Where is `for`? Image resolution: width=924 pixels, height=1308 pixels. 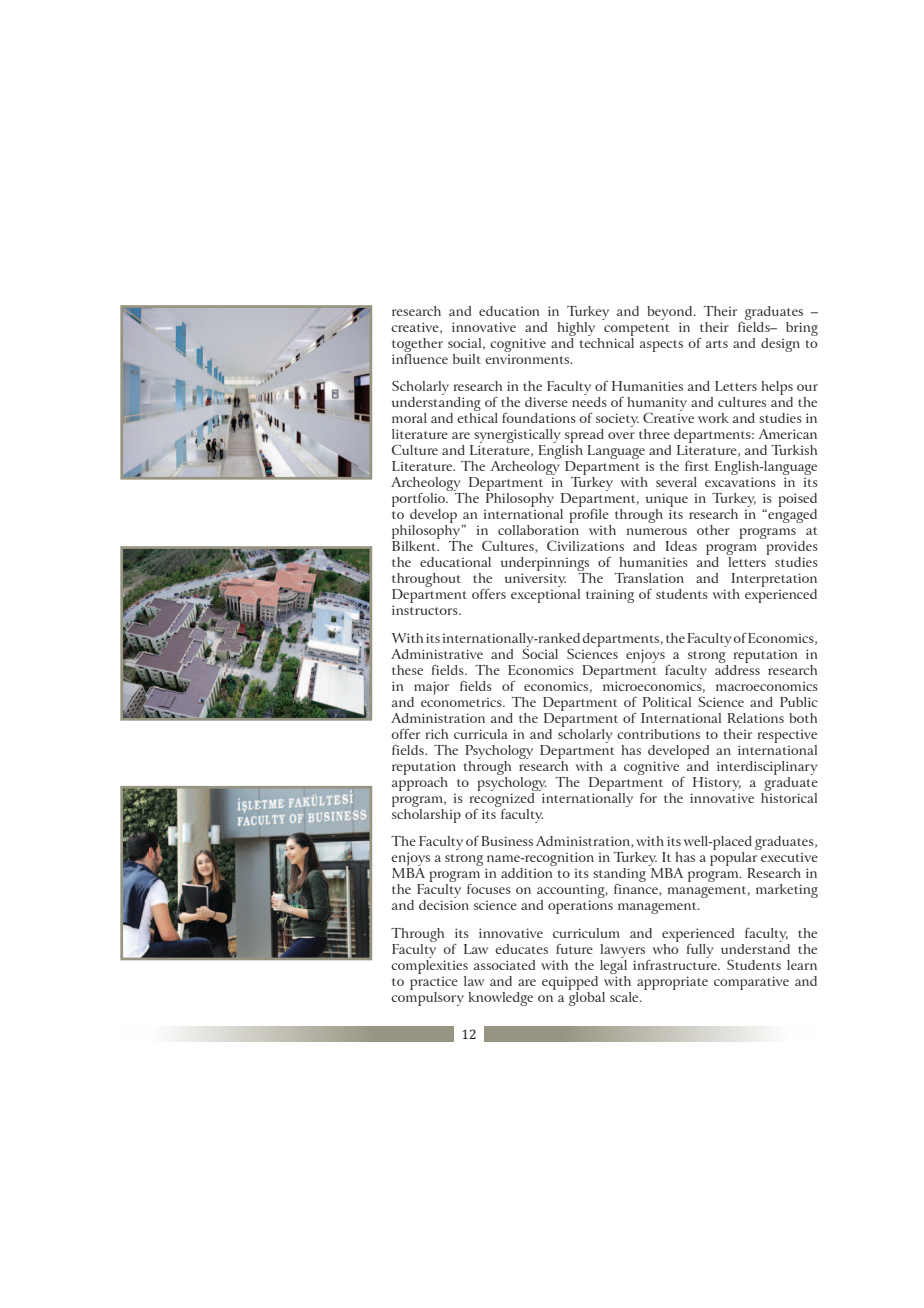
for is located at coordinates (648, 798).
